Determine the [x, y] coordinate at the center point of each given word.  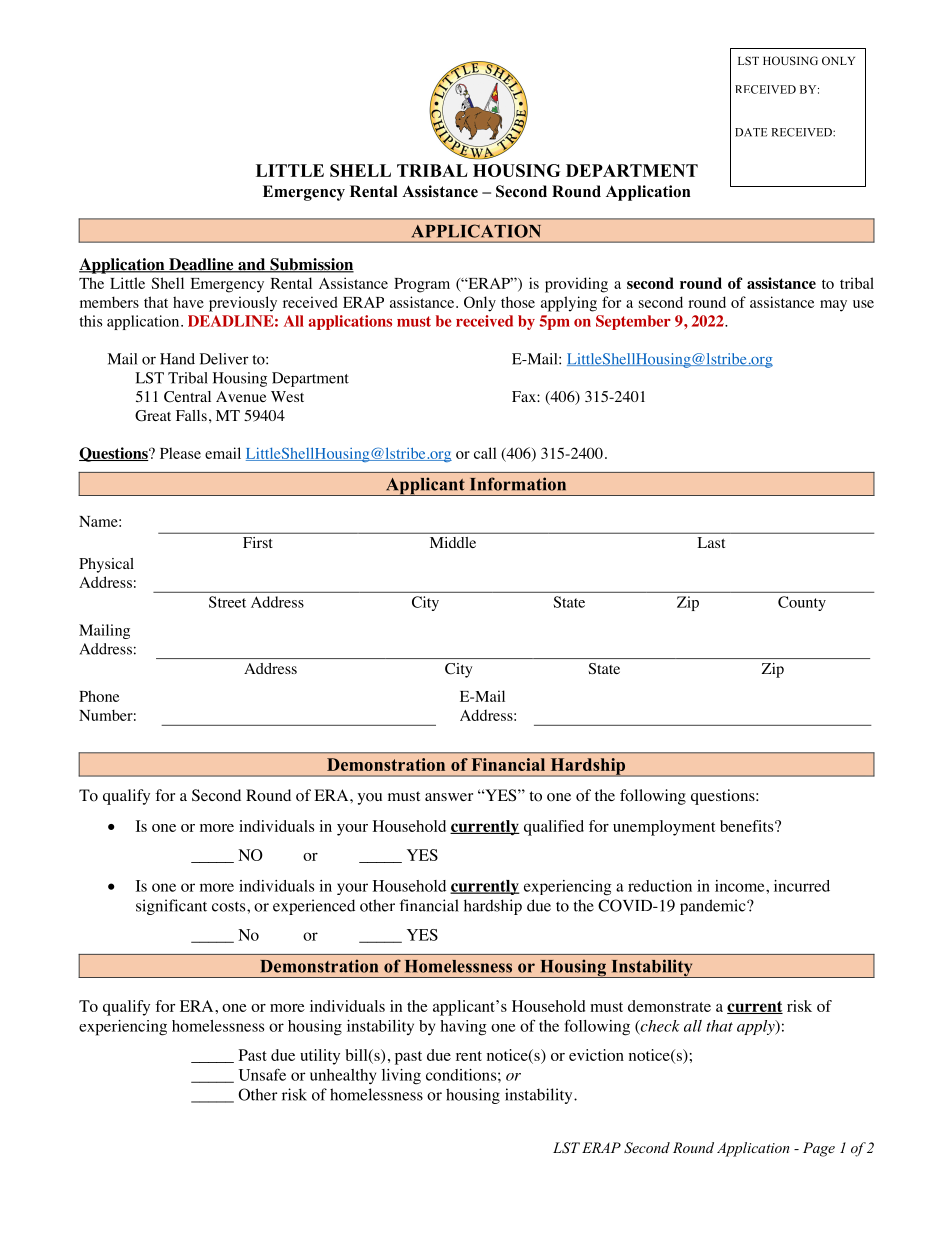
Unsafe [262, 1075]
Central [187, 397]
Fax [525, 396]
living [401, 1077]
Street [227, 602]
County [802, 603]
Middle [453, 542]
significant [171, 907]
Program [422, 285]
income [741, 886]
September [633, 322]
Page [819, 1149]
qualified [554, 828]
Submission [311, 265]
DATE [751, 132]
